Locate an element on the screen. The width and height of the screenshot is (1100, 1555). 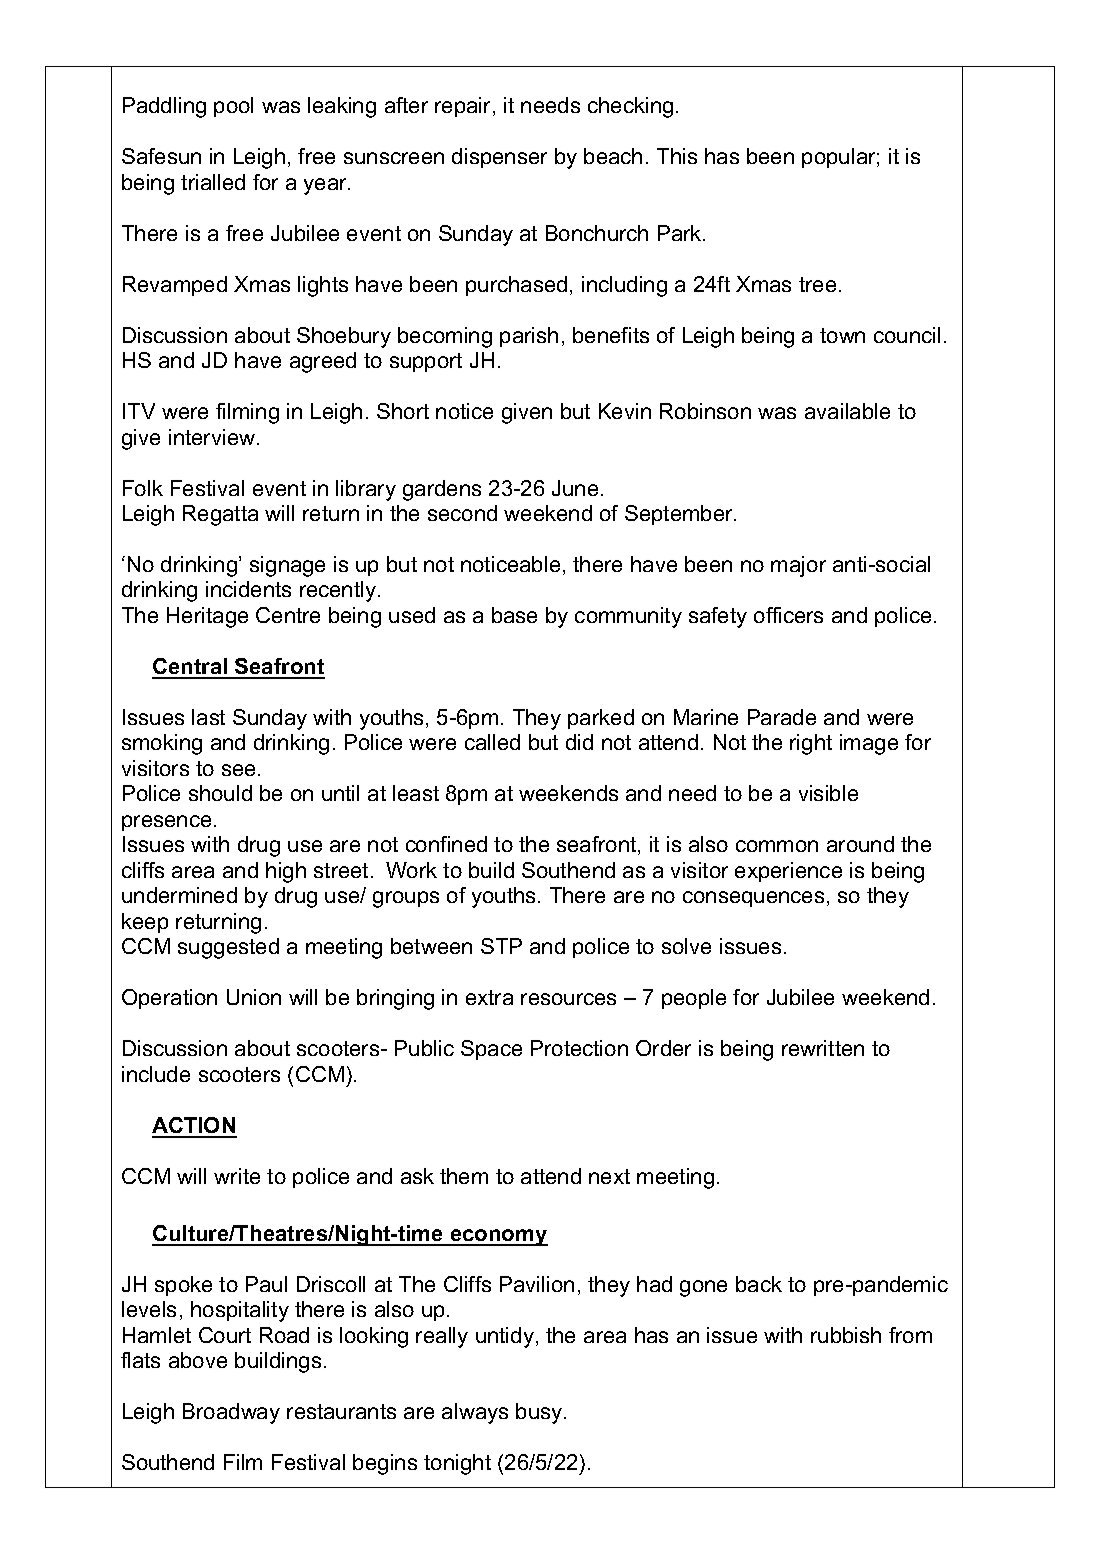
dispenser is located at coordinates (499, 158).
